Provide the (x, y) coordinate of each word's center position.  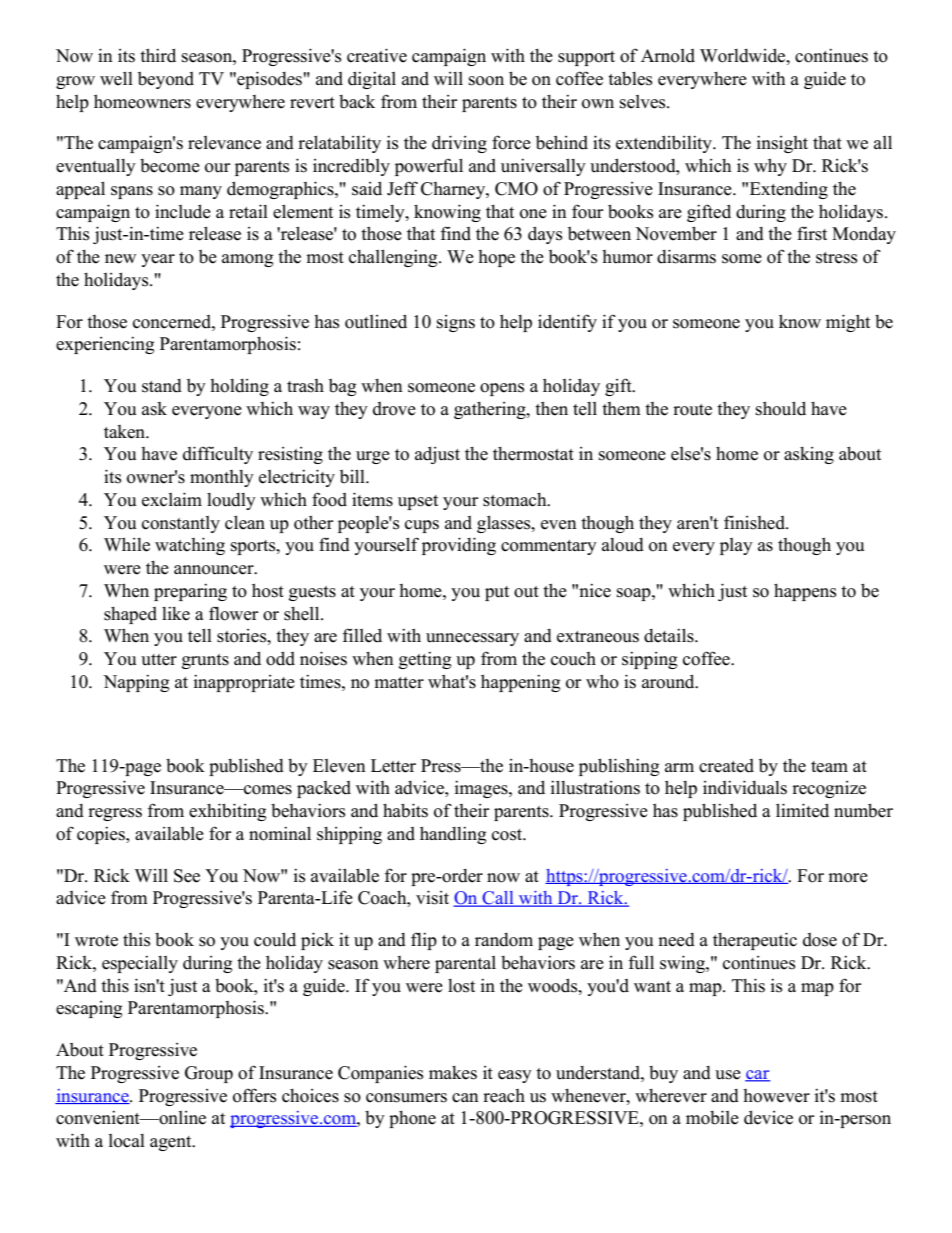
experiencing (105, 345)
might (848, 323)
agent (172, 1143)
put (497, 593)
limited (802, 810)
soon (486, 81)
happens (805, 592)
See (187, 876)
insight (782, 144)
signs (456, 323)
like (176, 613)
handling (453, 835)
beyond (166, 80)
